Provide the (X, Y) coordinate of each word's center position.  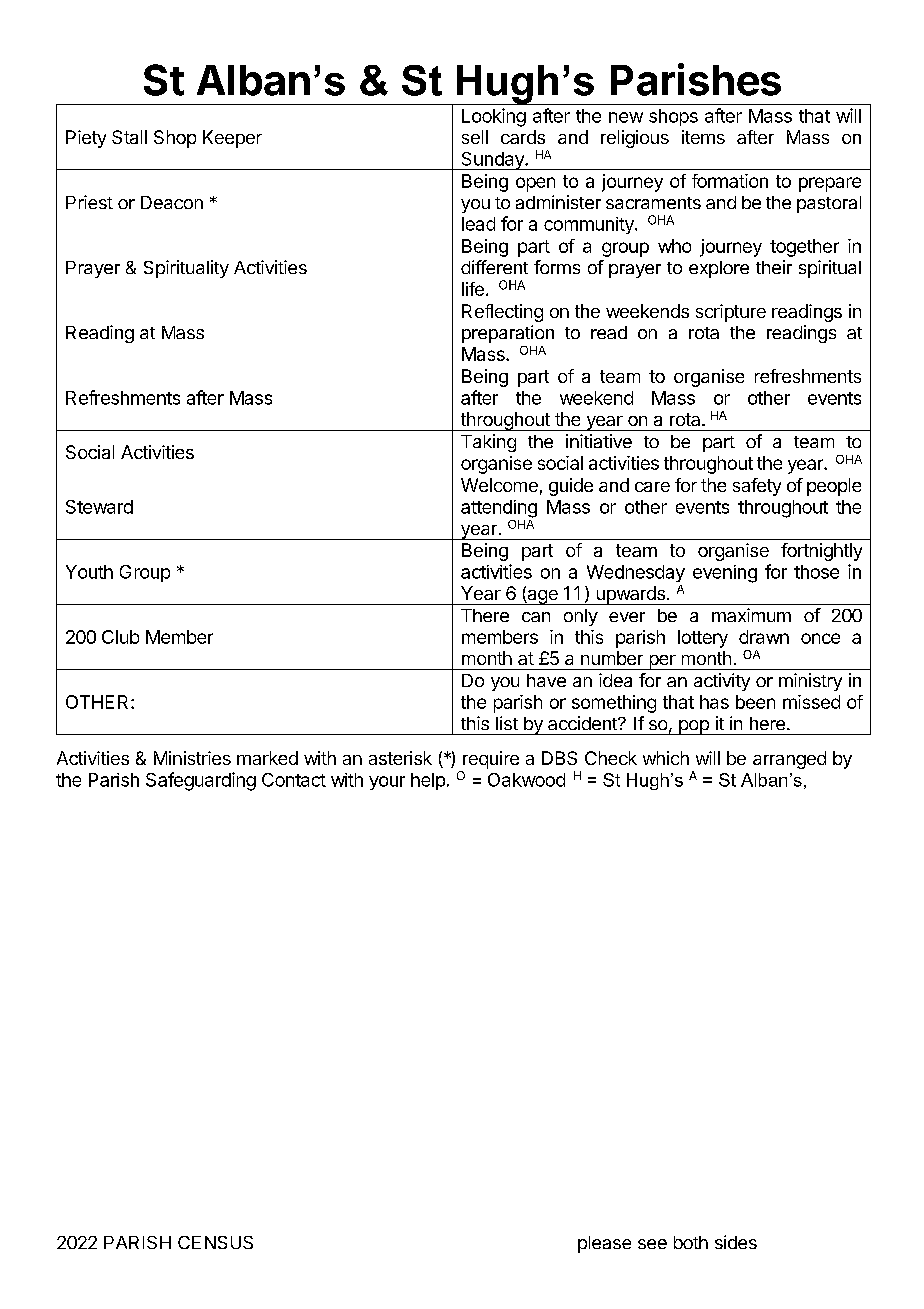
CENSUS (215, 1242)
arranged (789, 760)
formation (730, 181)
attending (499, 509)
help (428, 781)
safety (757, 487)
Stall (129, 137)
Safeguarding (201, 781)
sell (475, 137)
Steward (99, 507)
